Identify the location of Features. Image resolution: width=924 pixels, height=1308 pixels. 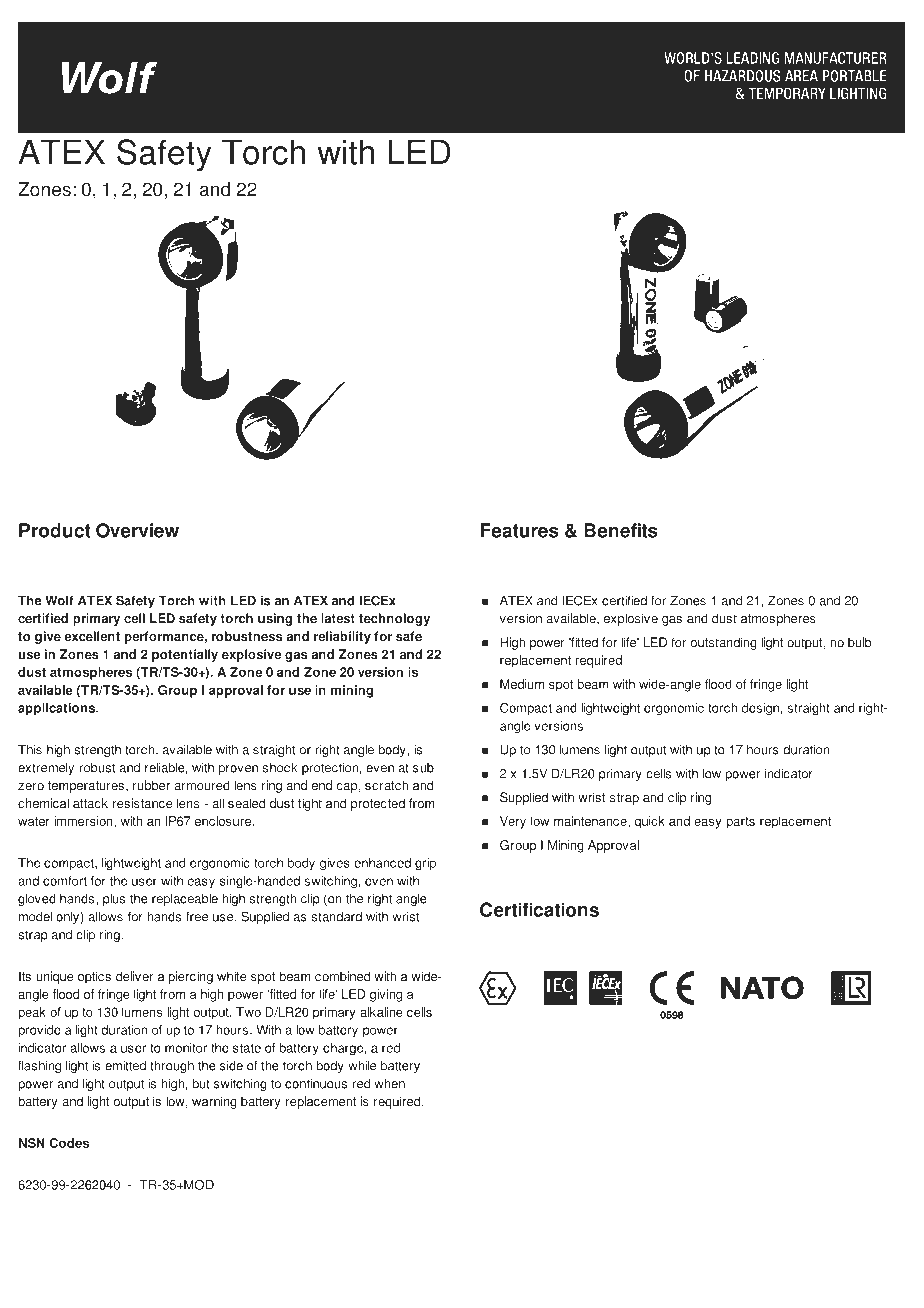
(519, 530).
